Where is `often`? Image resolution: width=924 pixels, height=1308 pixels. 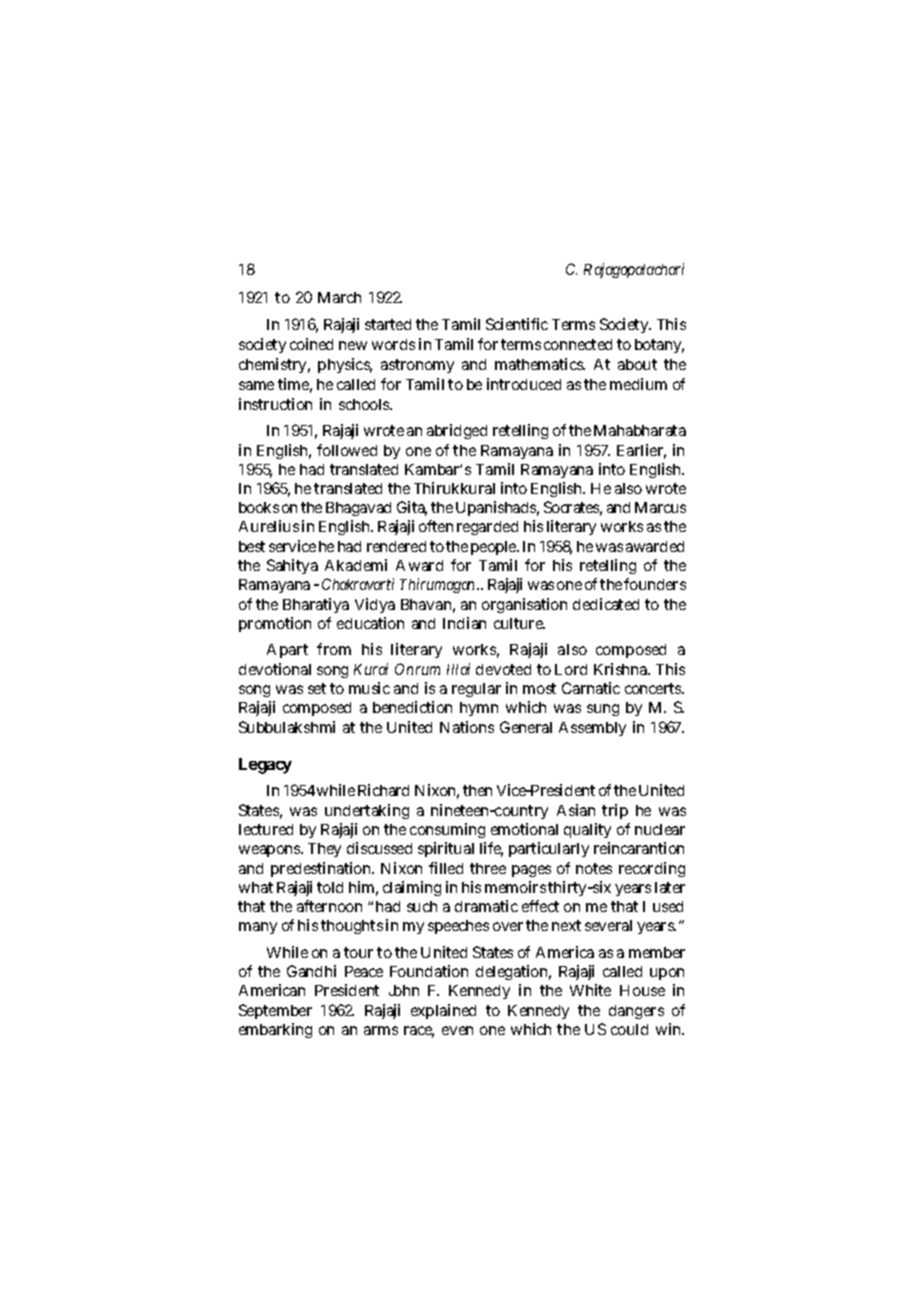 often is located at coordinates (436, 526).
